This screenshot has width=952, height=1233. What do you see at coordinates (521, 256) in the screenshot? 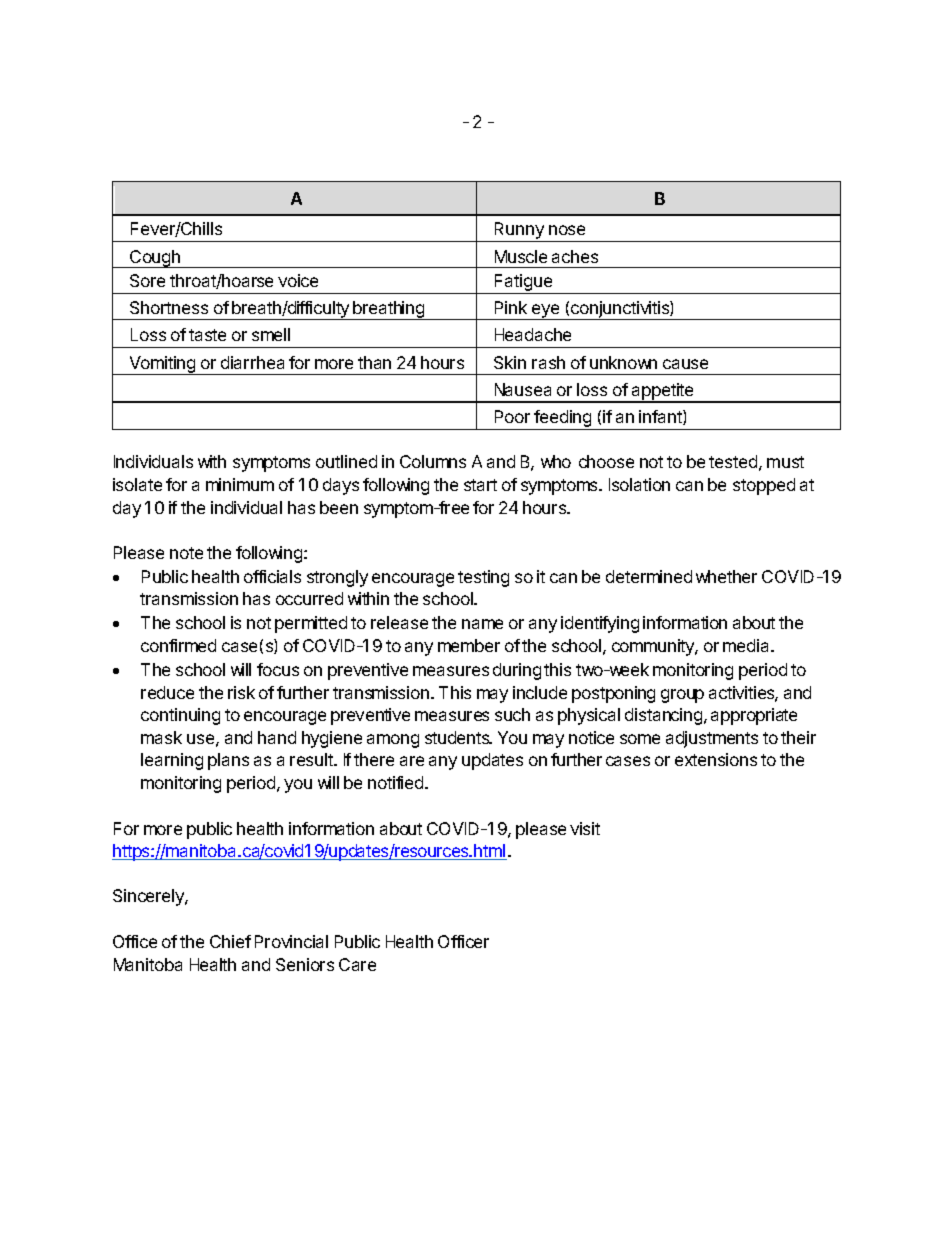
I see `Muscle` at bounding box center [521, 256].
